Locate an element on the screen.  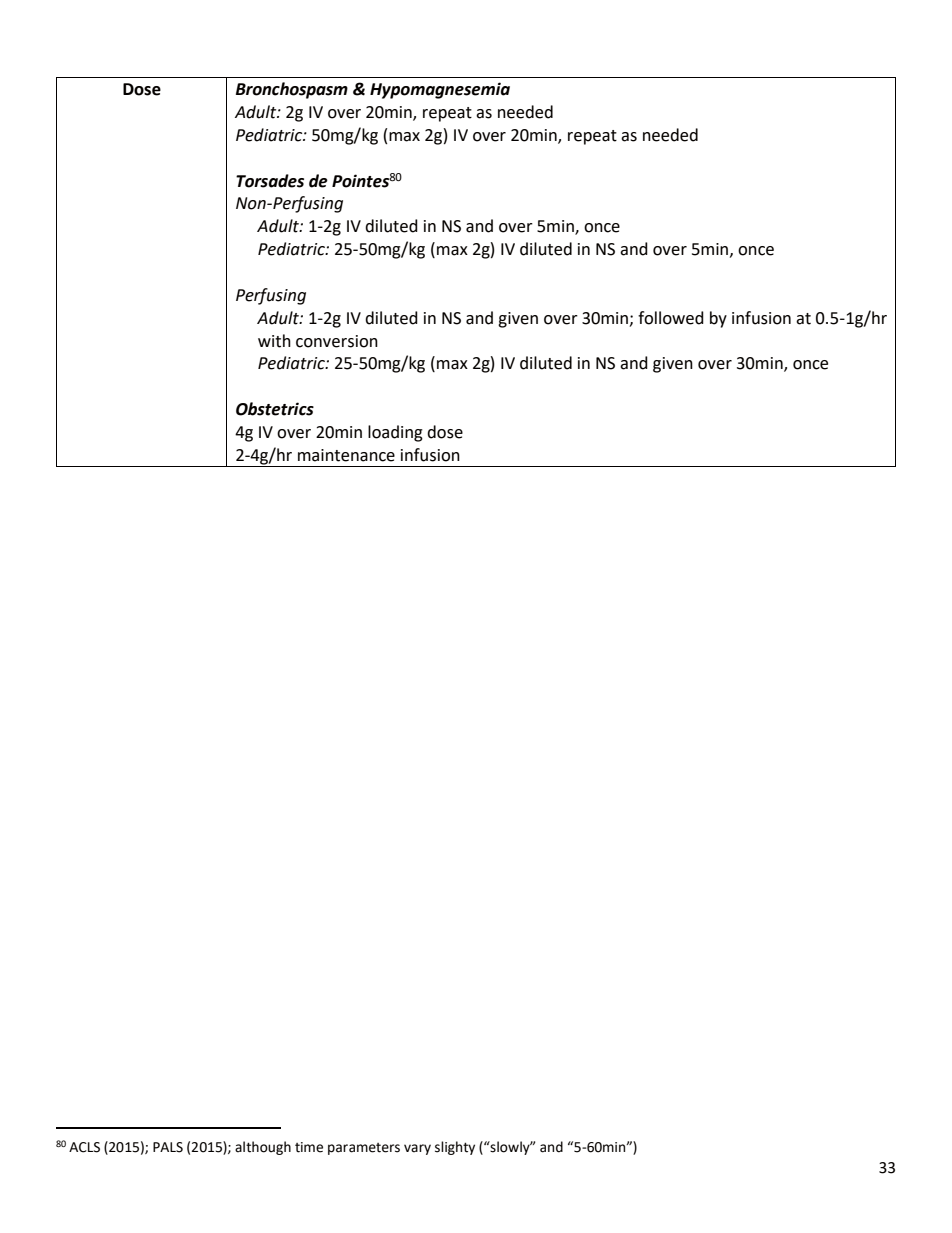
loading is located at coordinates (395, 433).
